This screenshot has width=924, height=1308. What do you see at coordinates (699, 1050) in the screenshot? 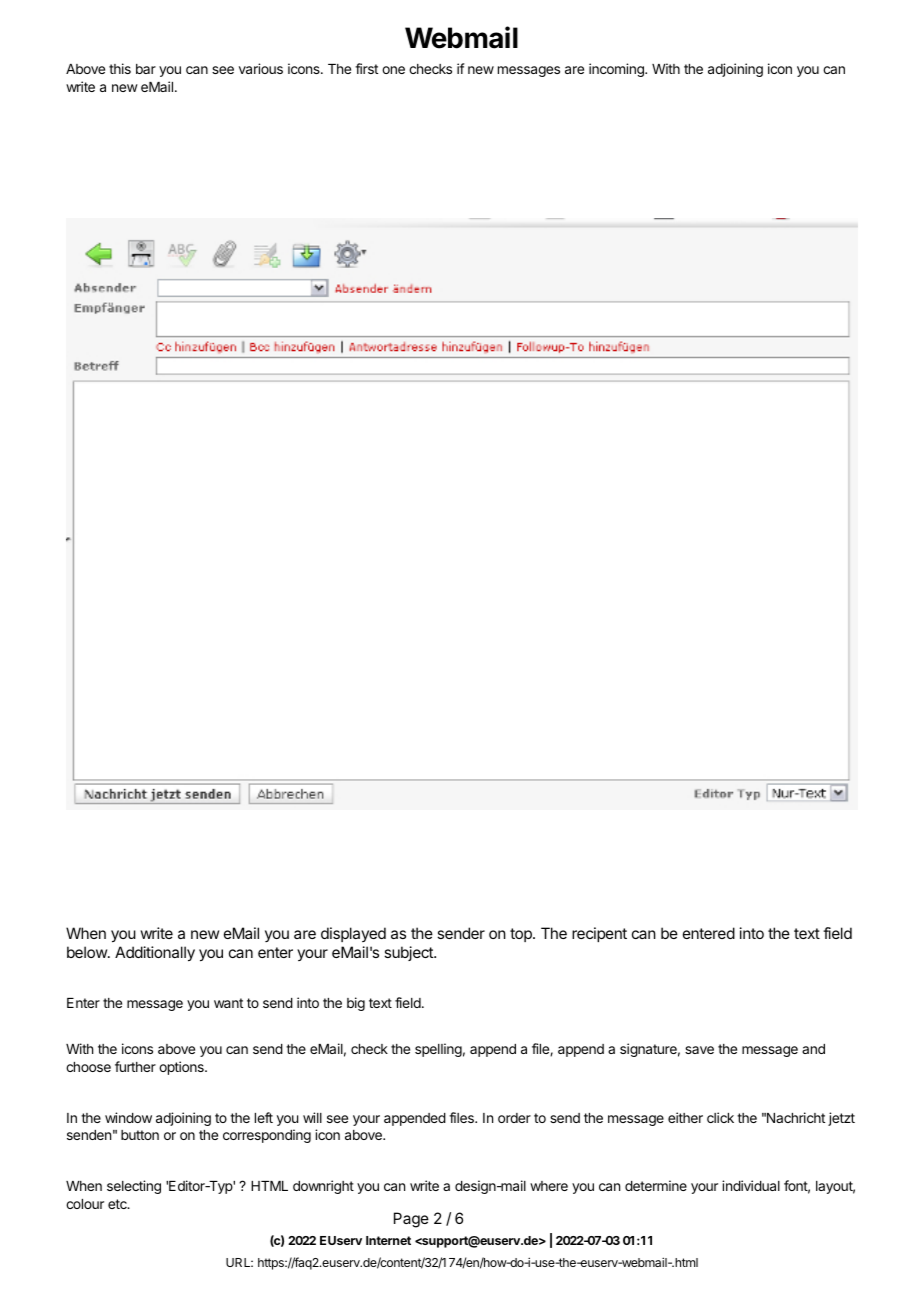
I see `save` at bounding box center [699, 1050].
